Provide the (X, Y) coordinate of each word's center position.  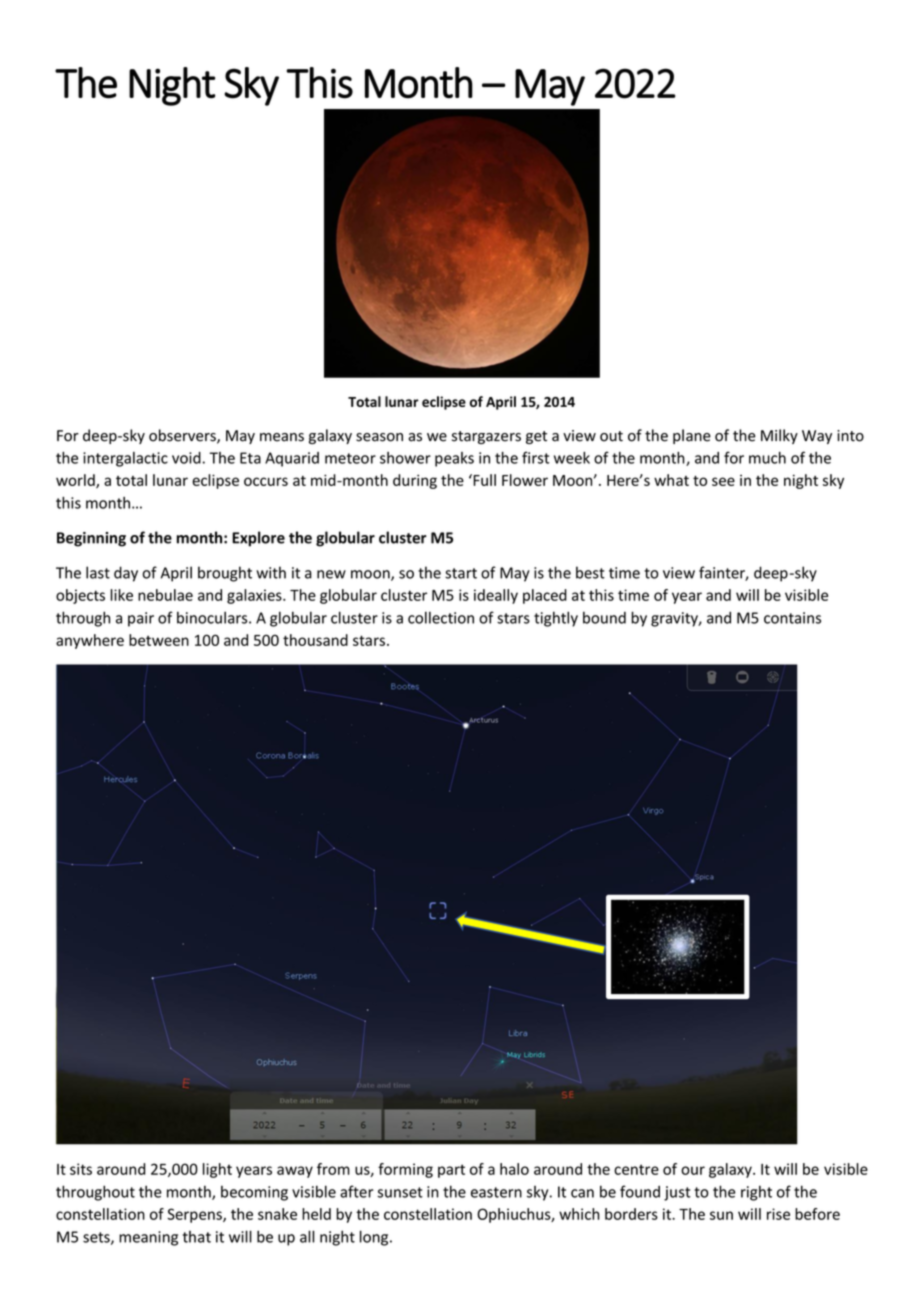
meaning (148, 1238)
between (159, 640)
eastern (496, 1192)
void (186, 458)
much (767, 458)
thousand (315, 640)
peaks (454, 459)
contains (792, 618)
